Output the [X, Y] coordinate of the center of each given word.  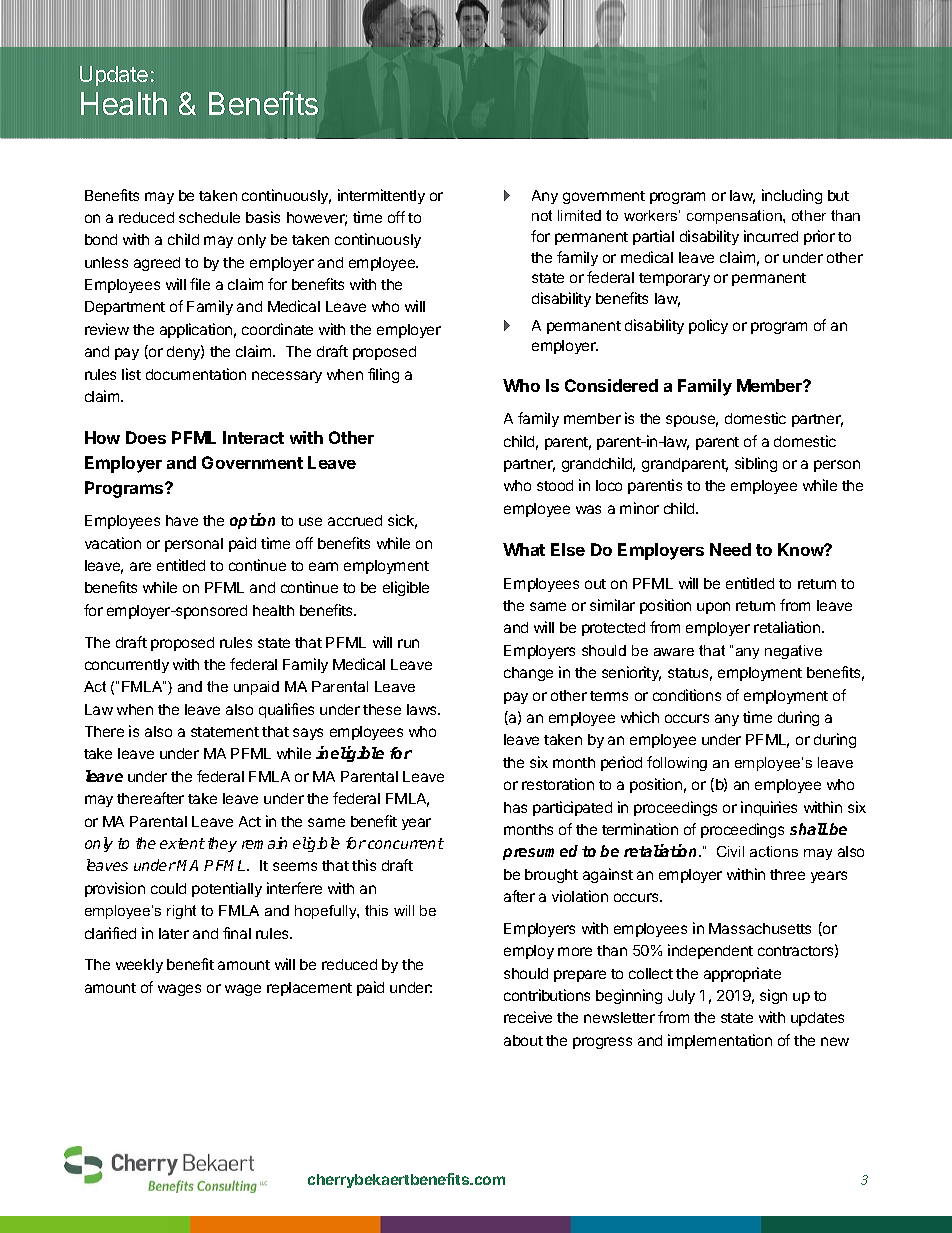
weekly [139, 966]
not [542, 215]
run [408, 643]
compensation [735, 217]
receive [528, 1017]
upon [713, 608]
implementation [720, 1041]
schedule [209, 217]
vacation [113, 543]
